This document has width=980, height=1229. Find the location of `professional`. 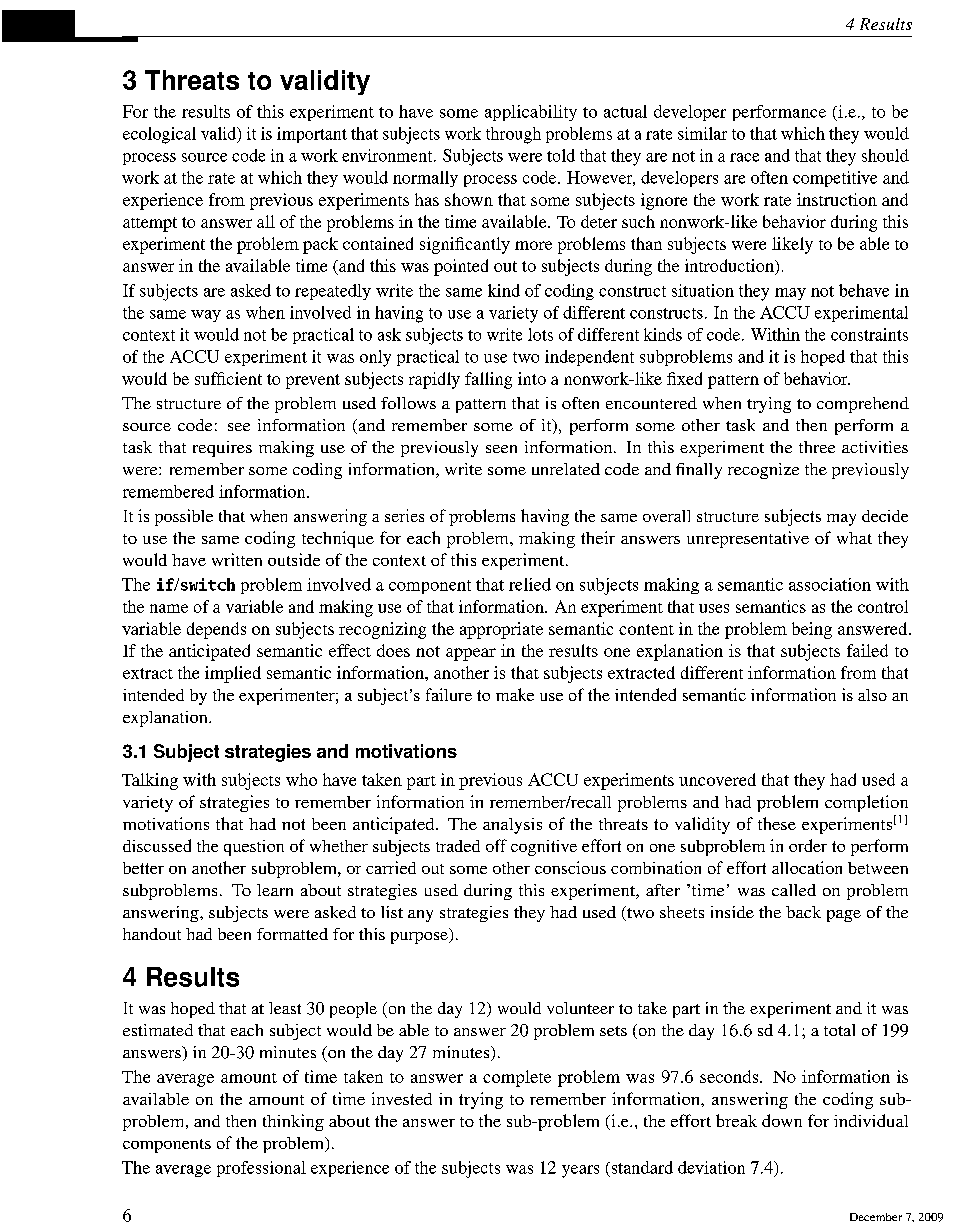

professional is located at coordinates (261, 1169).
